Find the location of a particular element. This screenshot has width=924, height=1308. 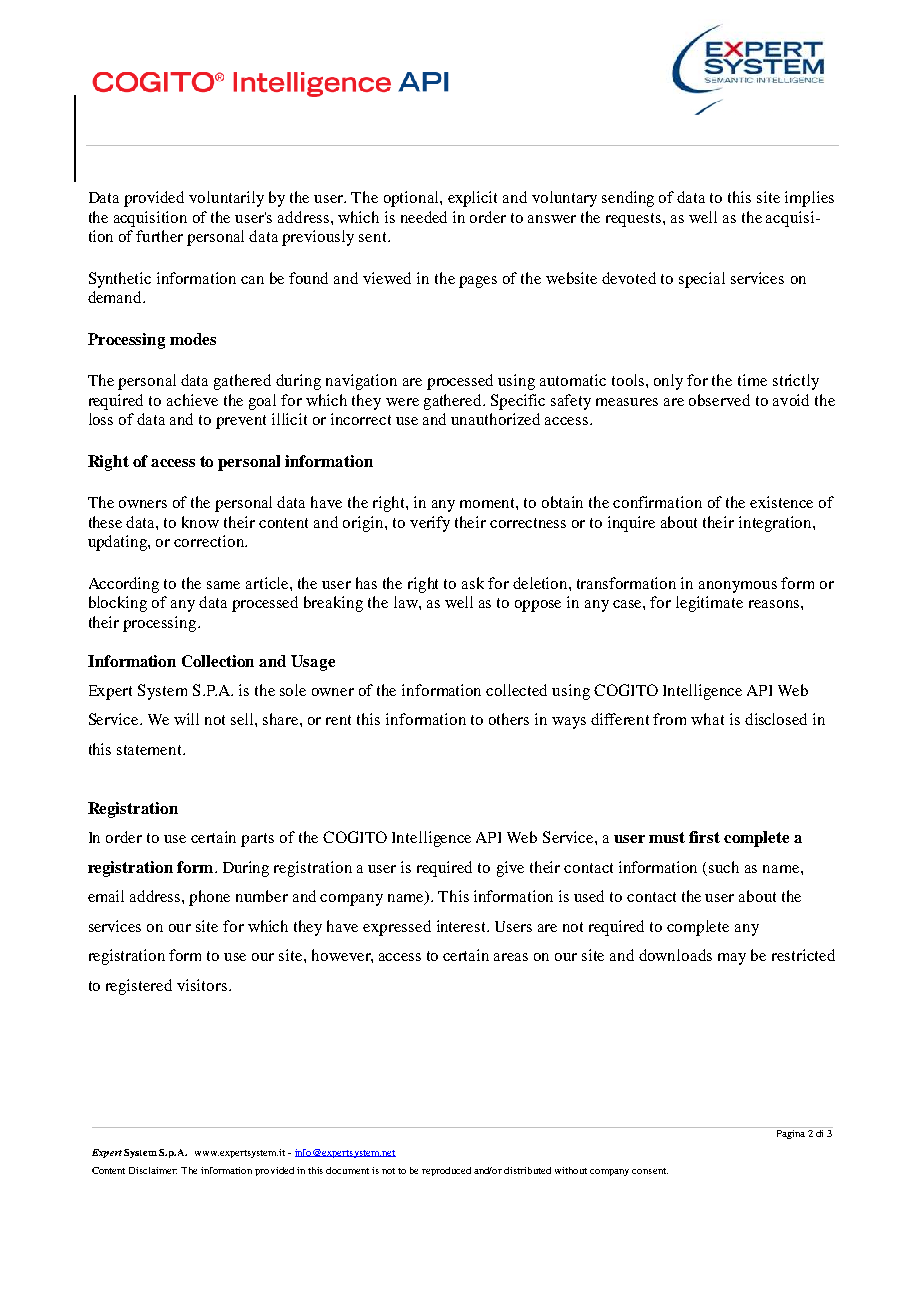

same is located at coordinates (223, 585).
